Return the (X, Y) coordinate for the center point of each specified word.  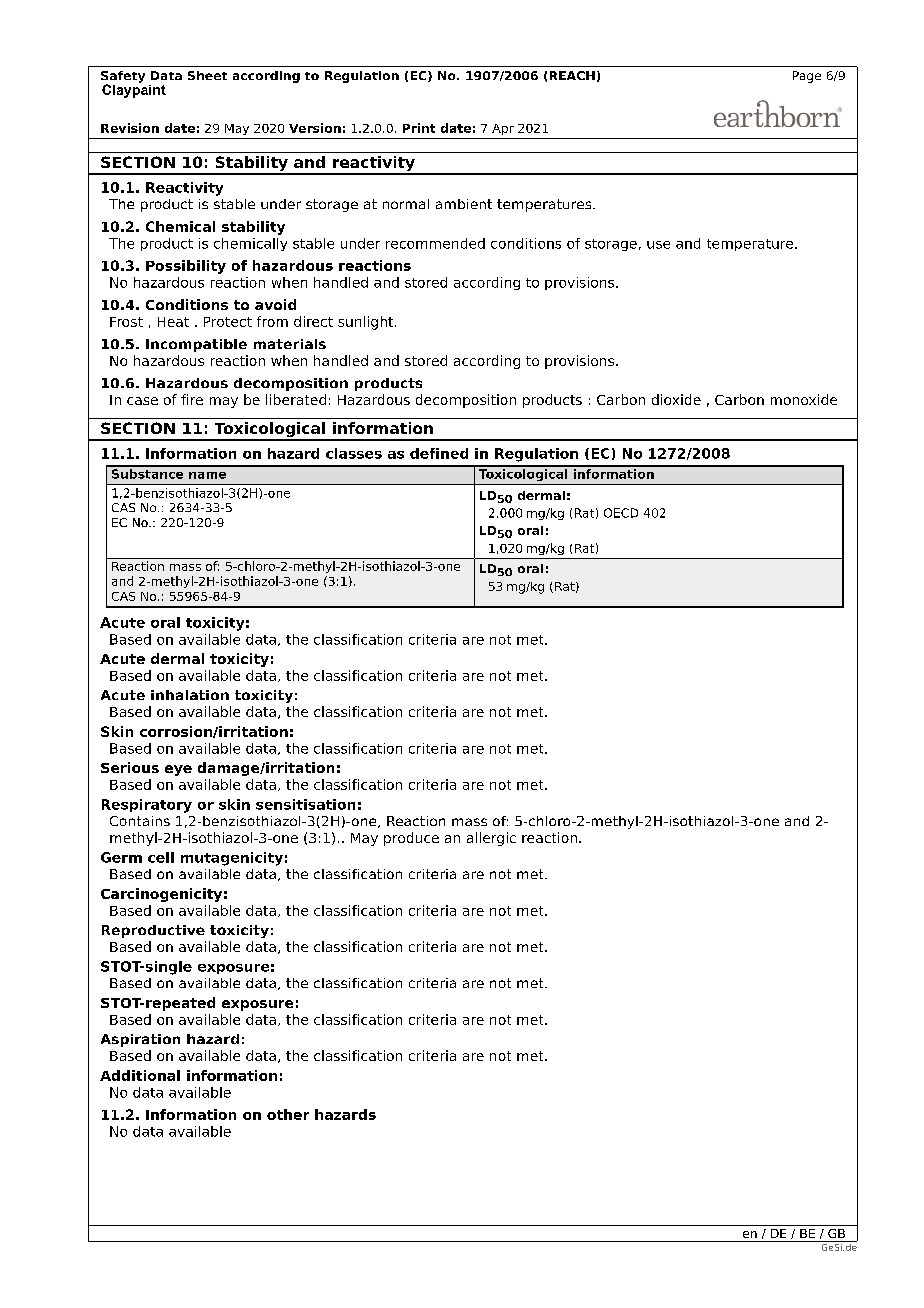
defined (439, 453)
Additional (140, 1075)
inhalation (190, 695)
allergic (491, 839)
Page (807, 77)
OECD (621, 513)
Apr (503, 129)
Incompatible (196, 345)
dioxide (676, 399)
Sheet (207, 75)
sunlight (367, 323)
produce (411, 839)
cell (161, 857)
